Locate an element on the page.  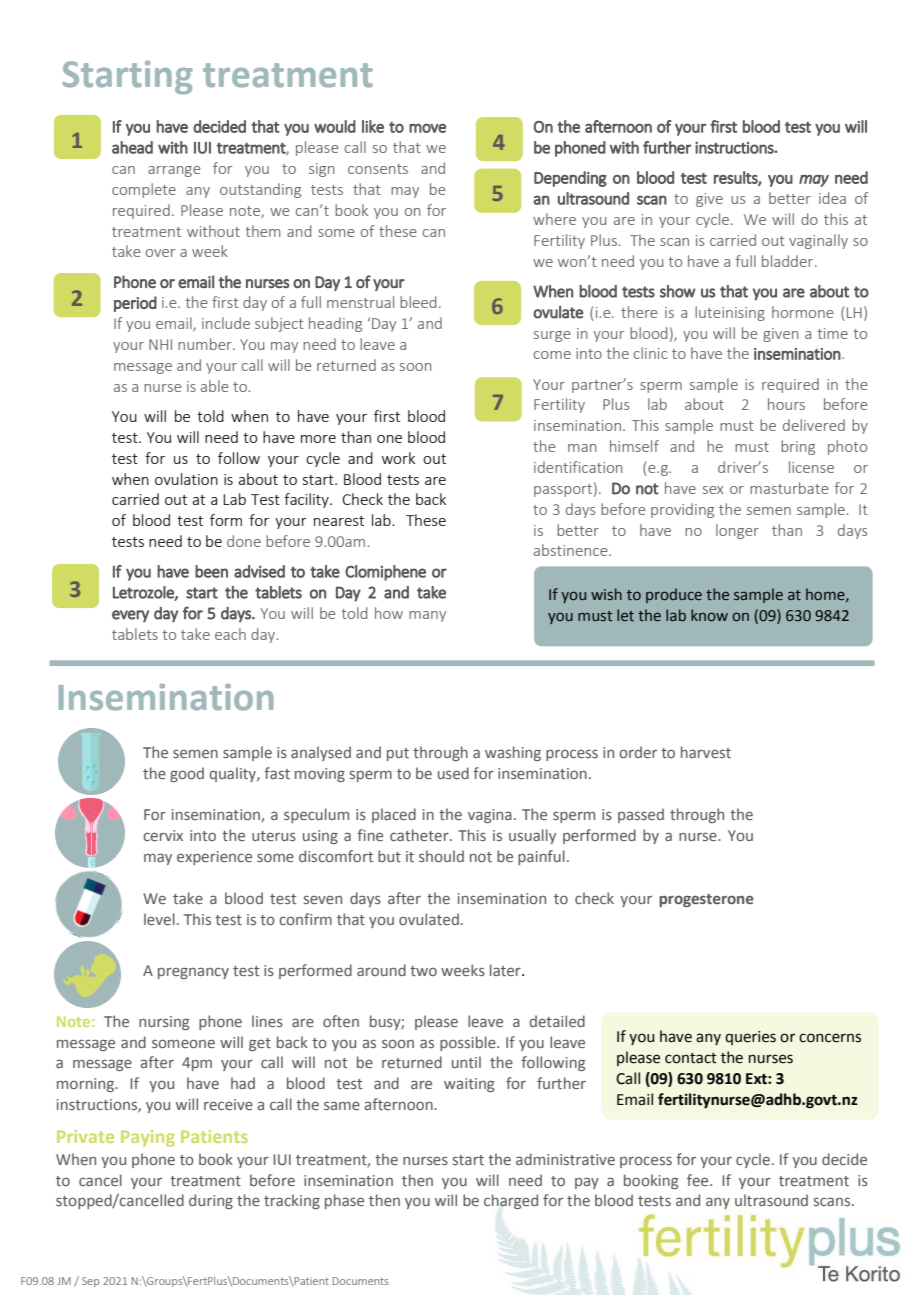
move is located at coordinates (427, 128).
